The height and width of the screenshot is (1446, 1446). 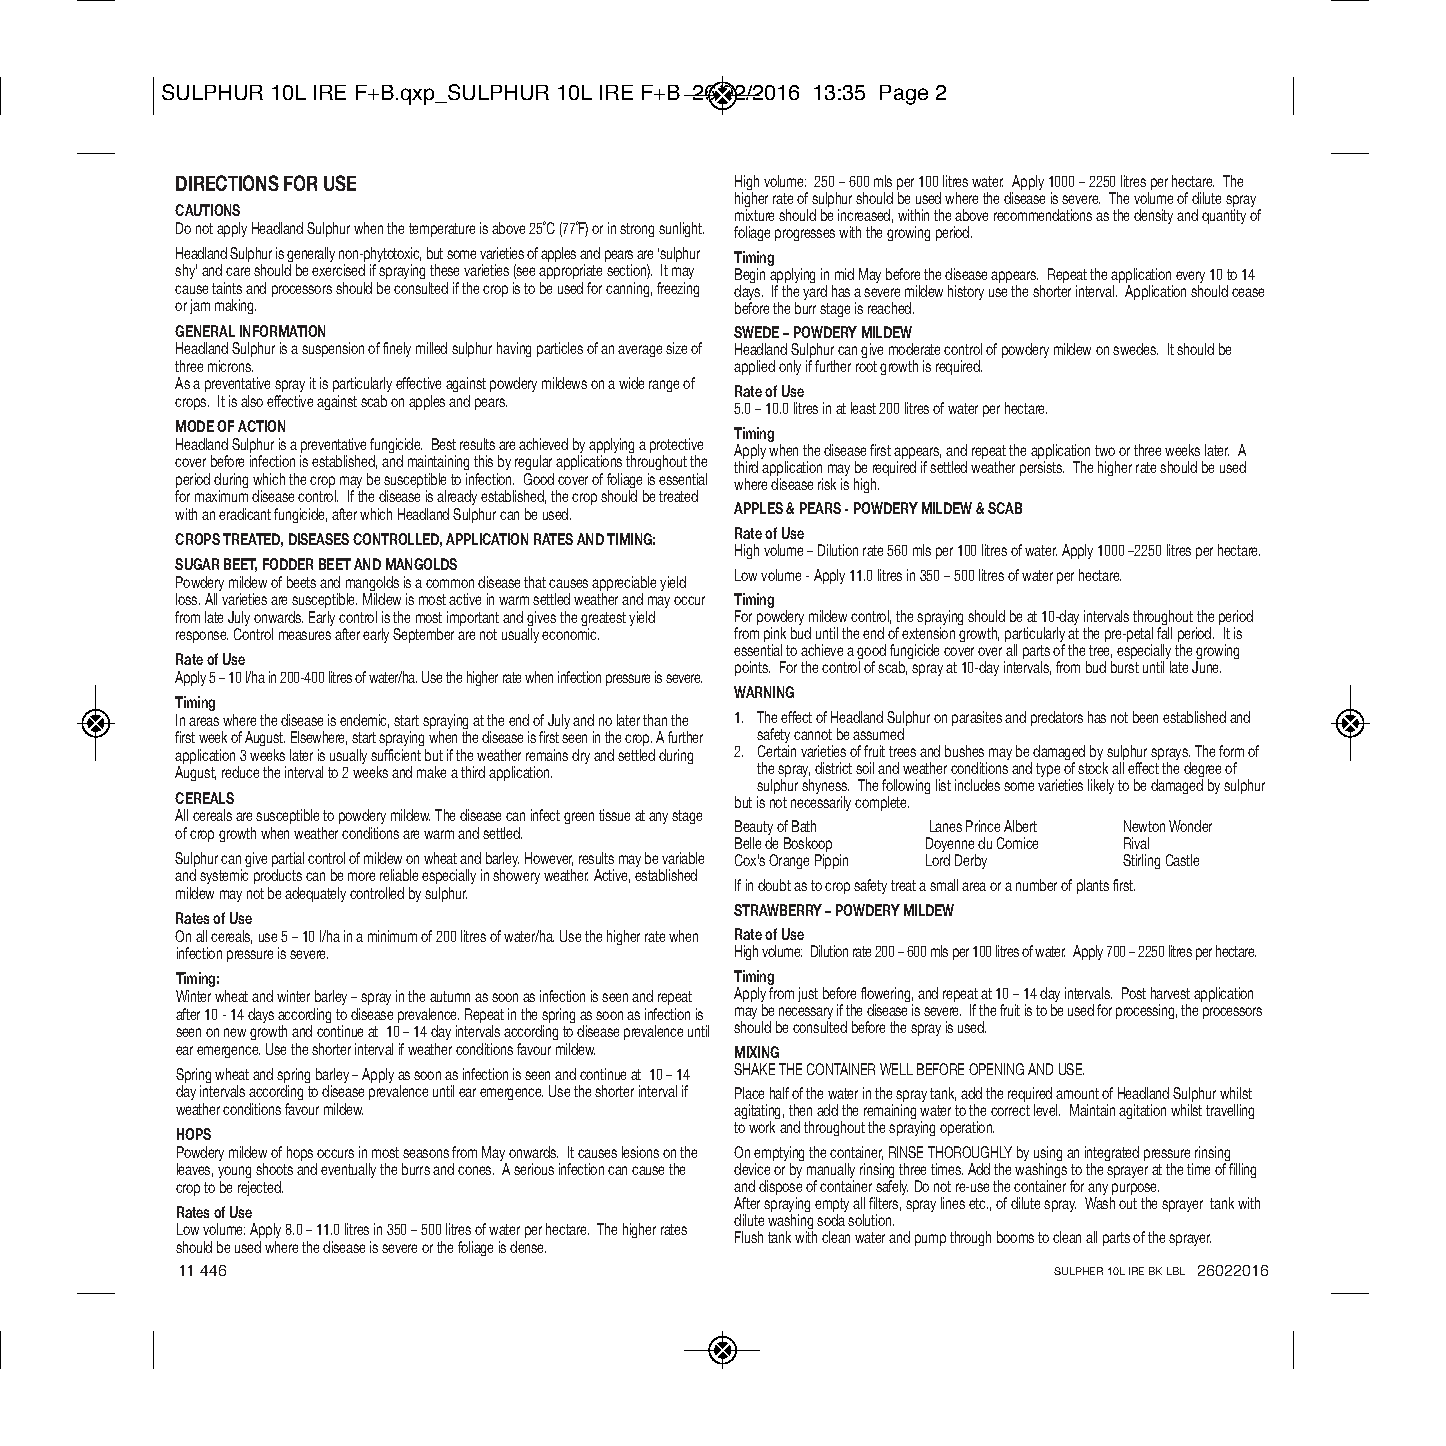 What do you see at coordinates (1134, 993) in the screenshot?
I see `Post` at bounding box center [1134, 993].
